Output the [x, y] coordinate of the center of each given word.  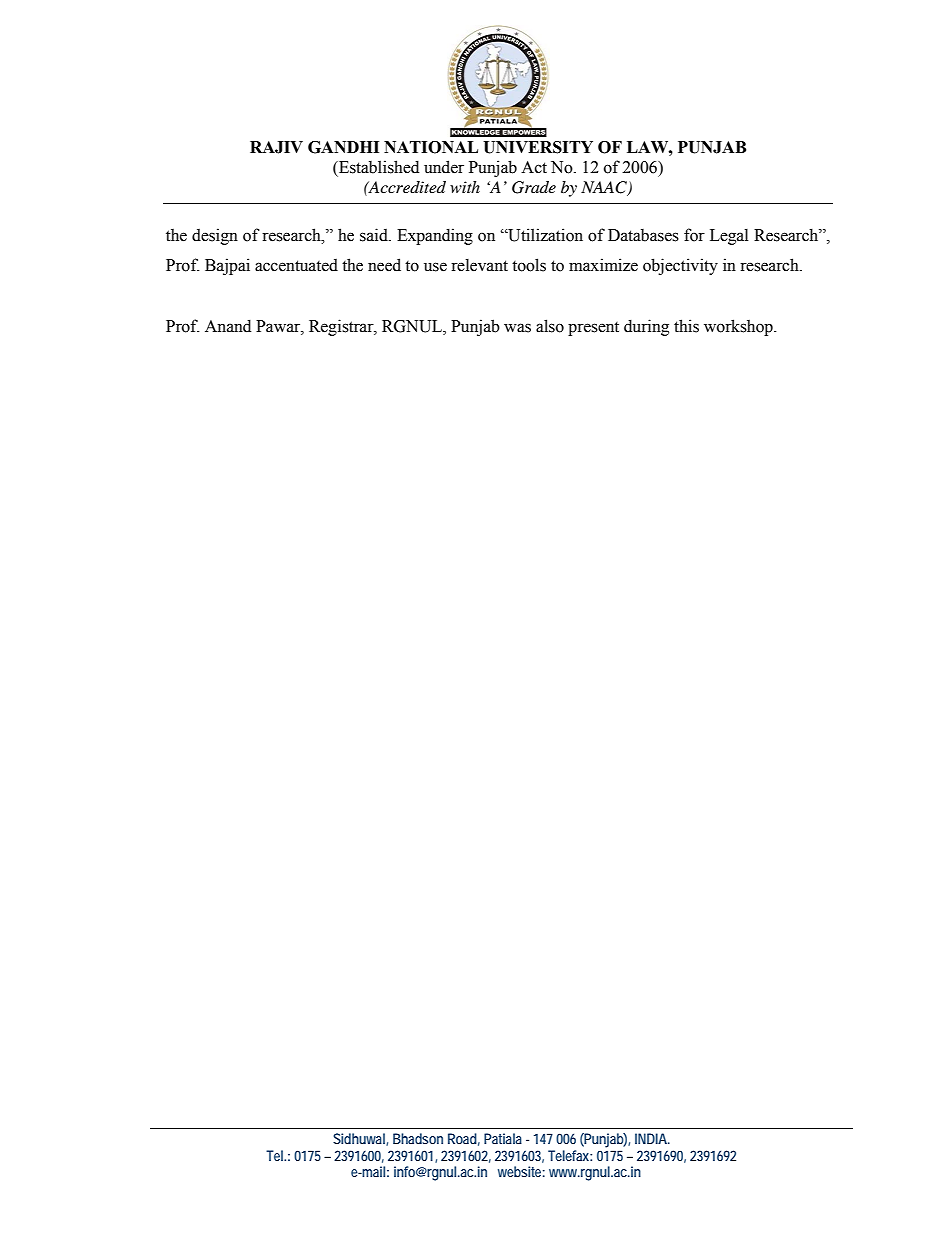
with [465, 187]
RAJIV [276, 147]
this [686, 326]
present [593, 329]
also [550, 326]
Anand [228, 326]
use [435, 267]
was [517, 328]
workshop [739, 327]
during [646, 327]
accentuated [296, 265]
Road [464, 1139]
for [694, 235]
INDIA [652, 1138]
